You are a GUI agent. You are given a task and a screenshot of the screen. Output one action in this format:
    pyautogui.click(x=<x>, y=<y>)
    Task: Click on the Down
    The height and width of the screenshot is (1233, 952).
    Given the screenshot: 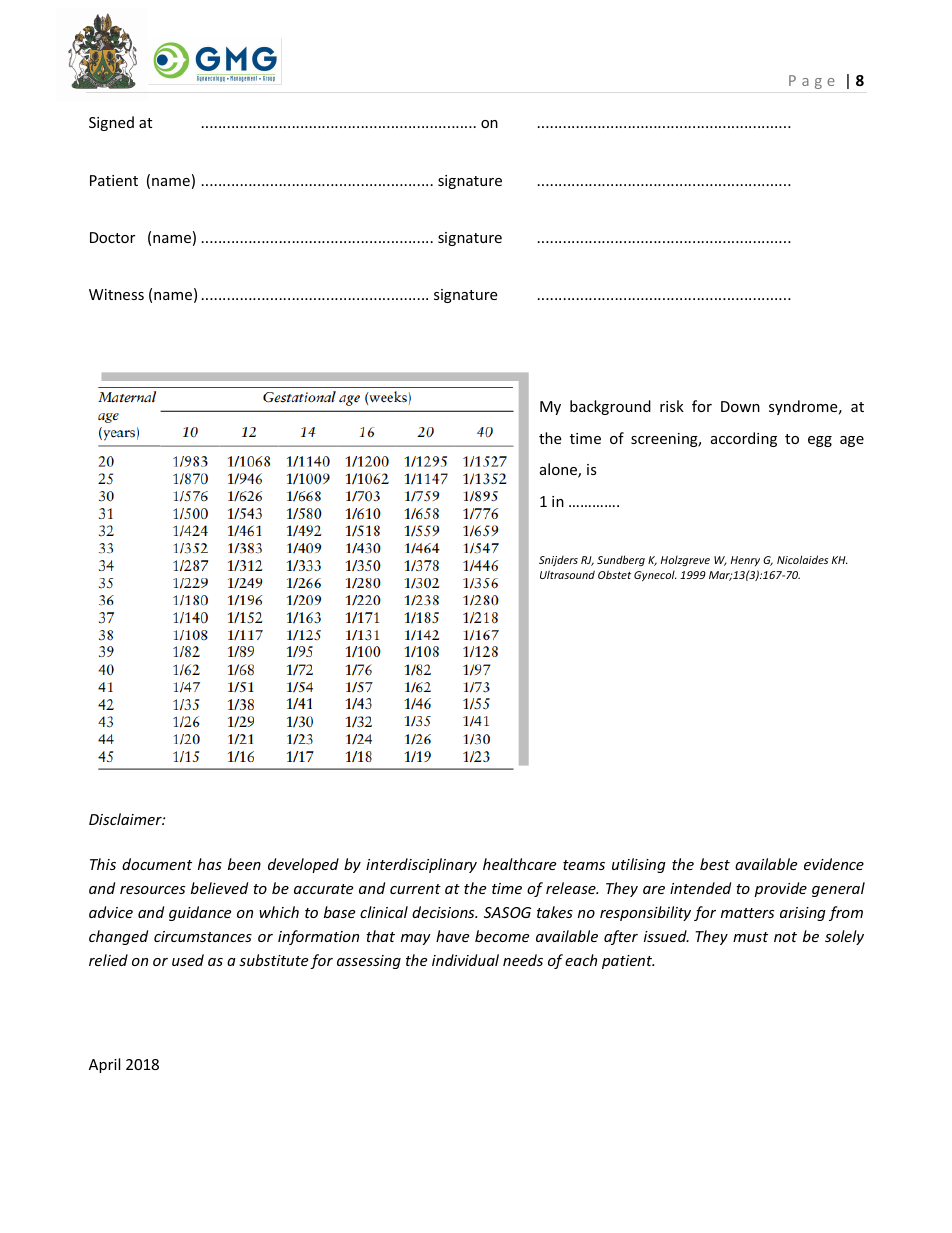 What is the action you would take?
    pyautogui.click(x=740, y=406)
